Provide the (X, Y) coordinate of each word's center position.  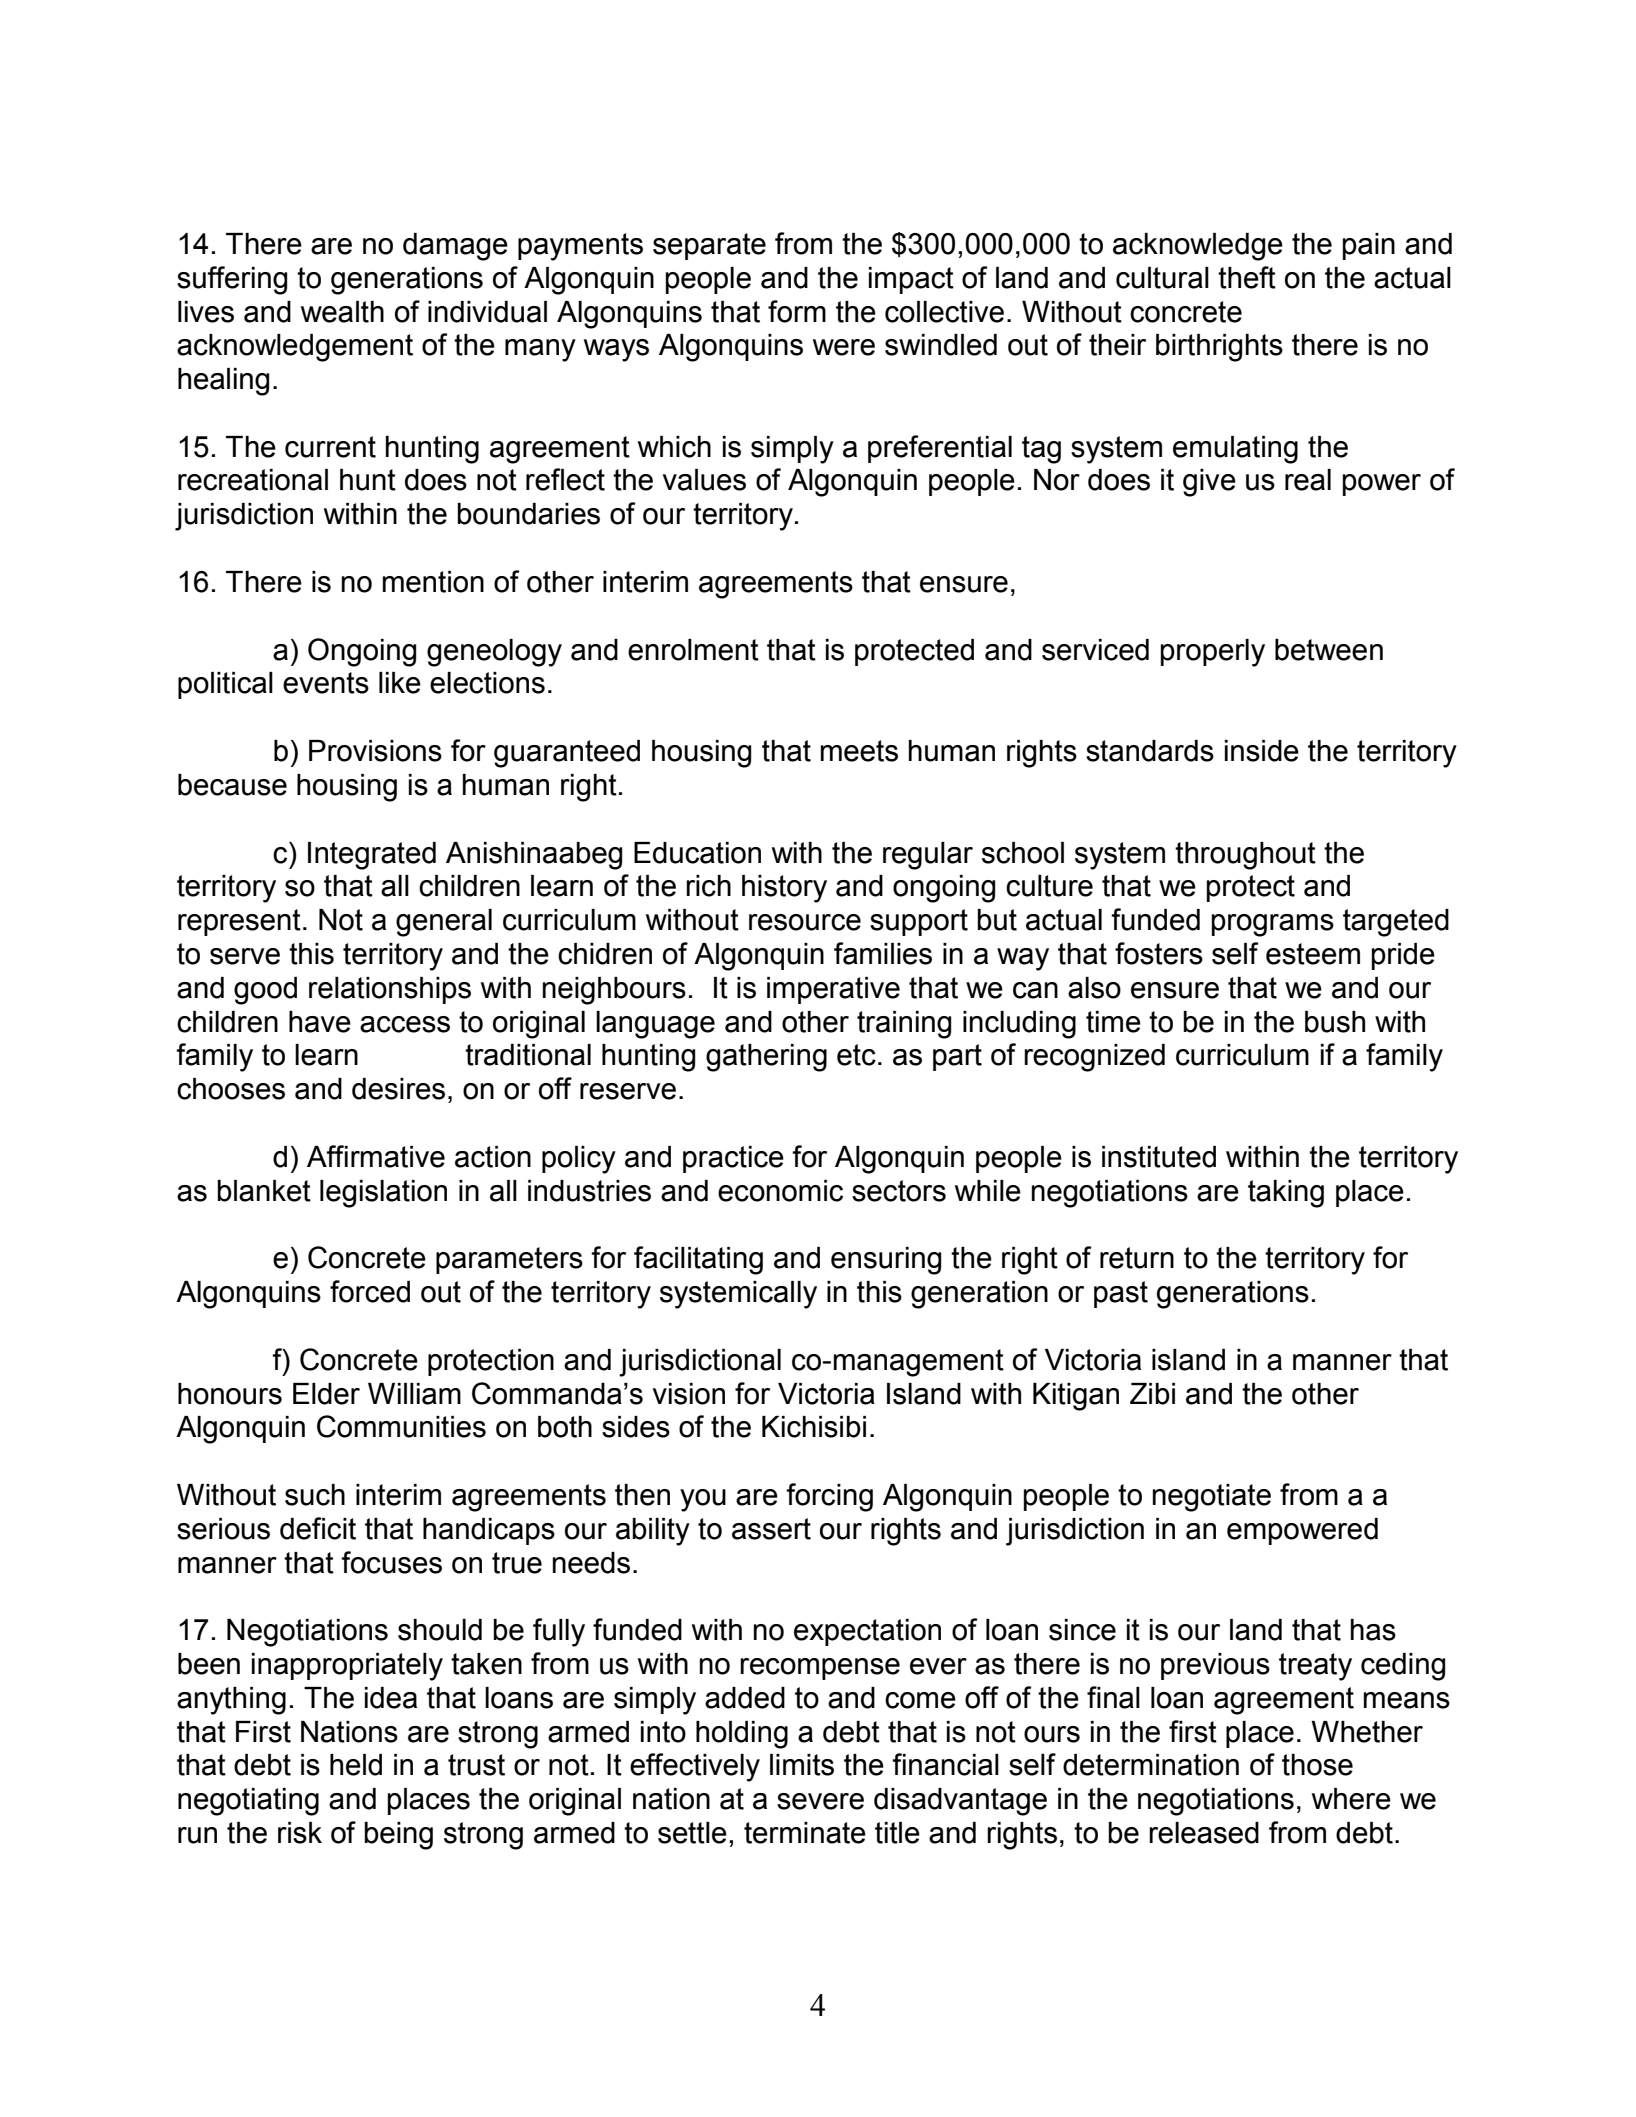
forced (370, 1291)
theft (1247, 277)
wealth (342, 312)
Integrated (372, 856)
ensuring (886, 1261)
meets (859, 751)
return (1137, 1258)
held (356, 1765)
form (797, 311)
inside (1262, 751)
